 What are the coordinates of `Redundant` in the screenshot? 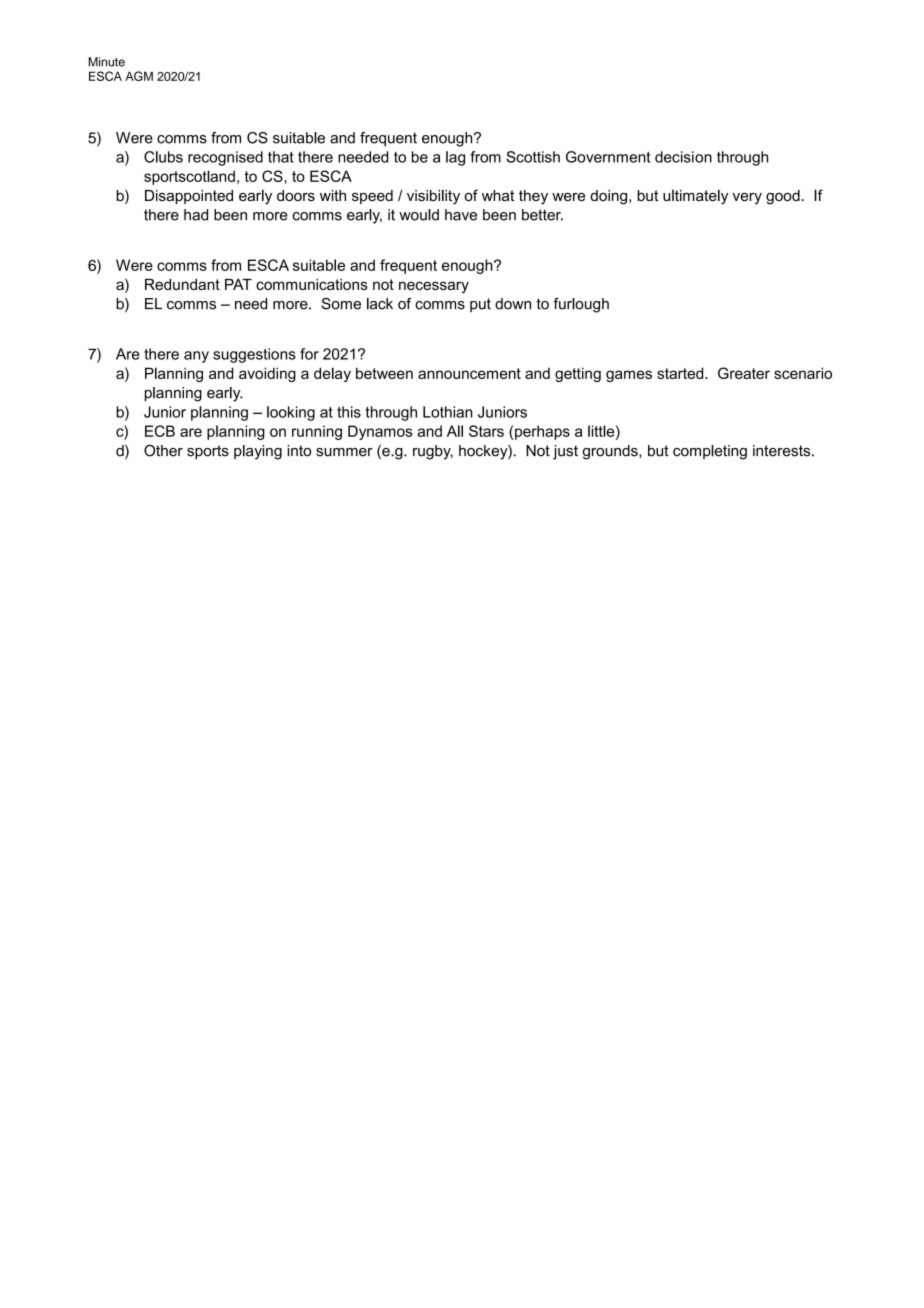 It's located at (182, 284).
